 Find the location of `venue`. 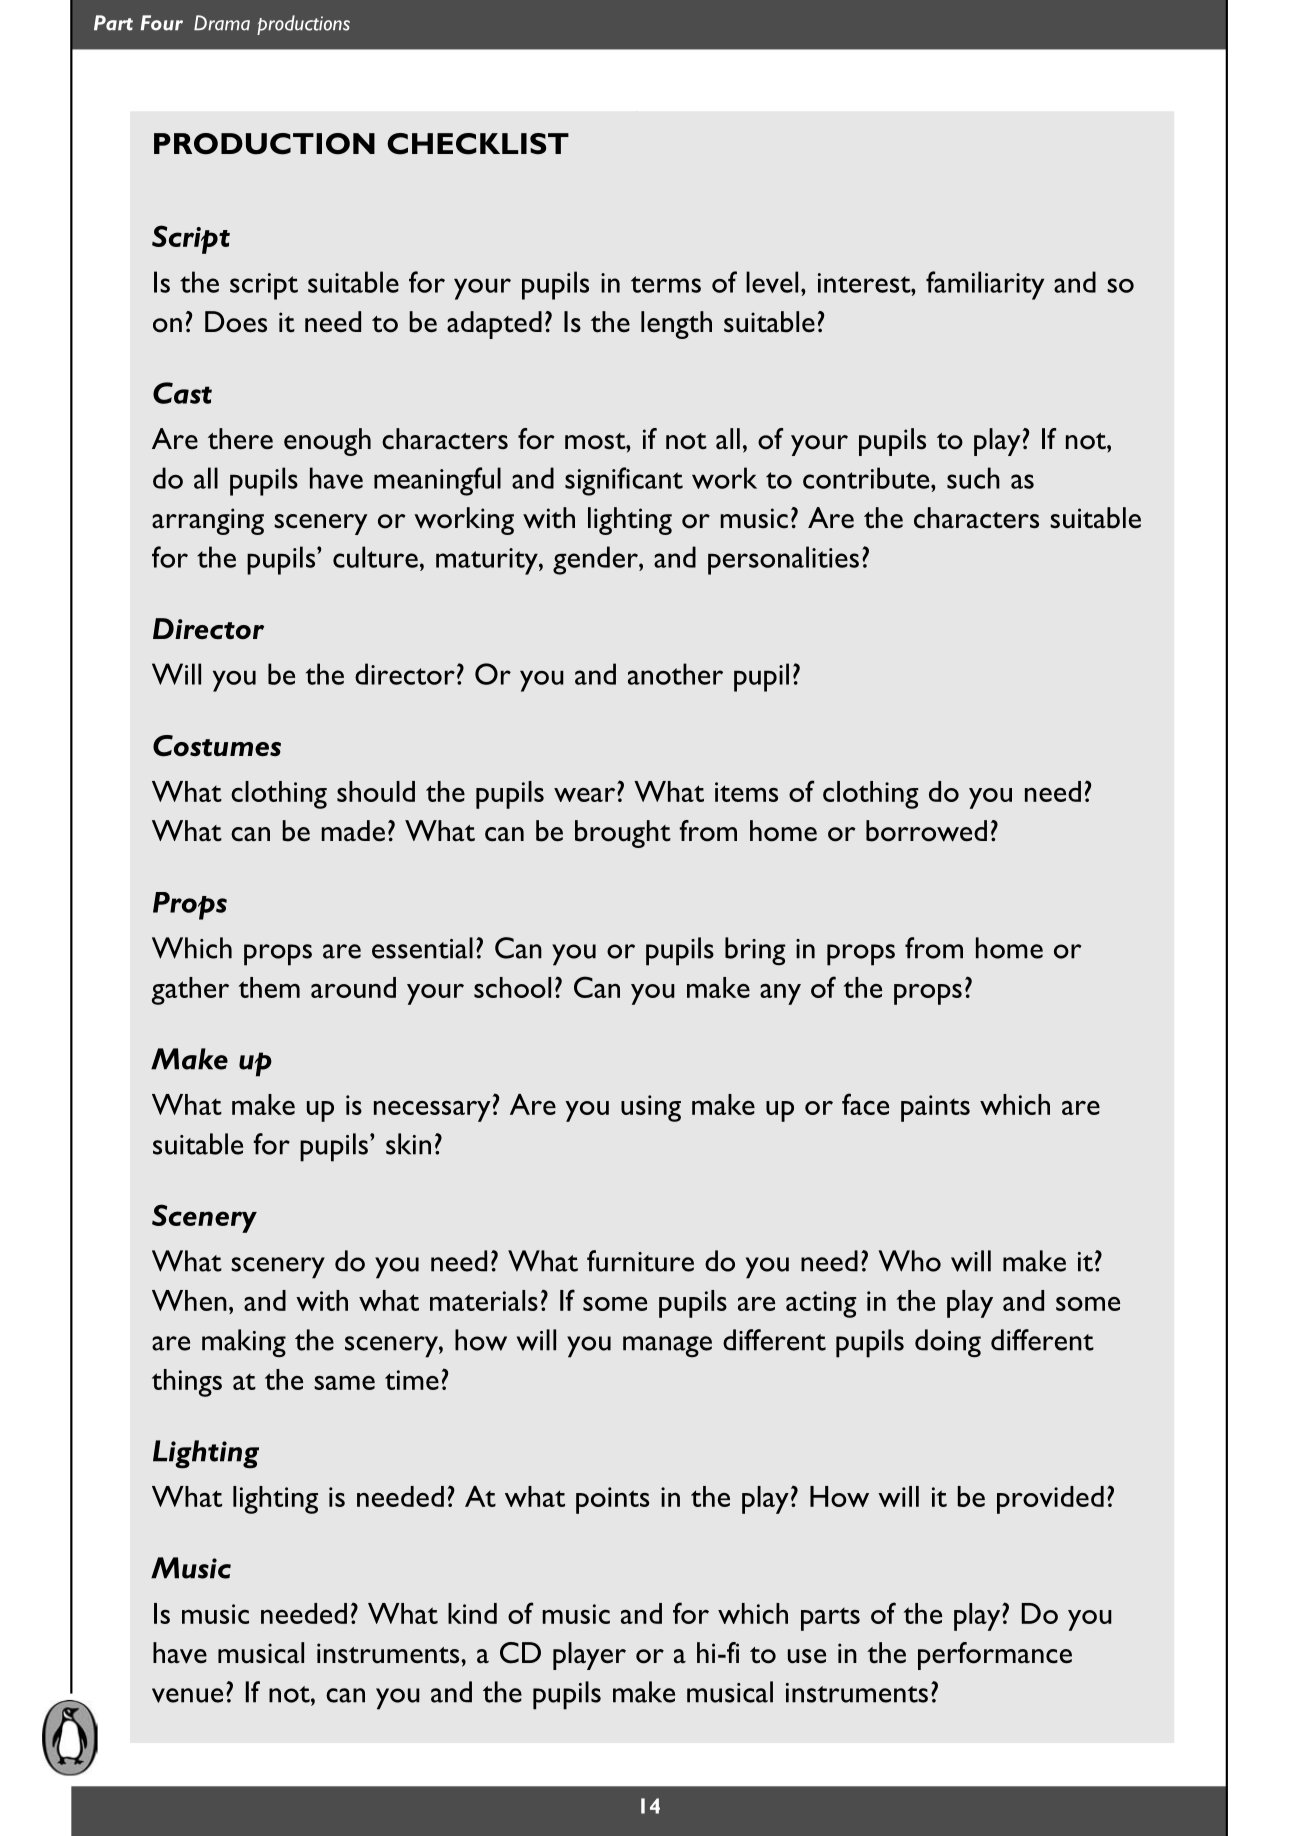

venue is located at coordinates (187, 1695).
